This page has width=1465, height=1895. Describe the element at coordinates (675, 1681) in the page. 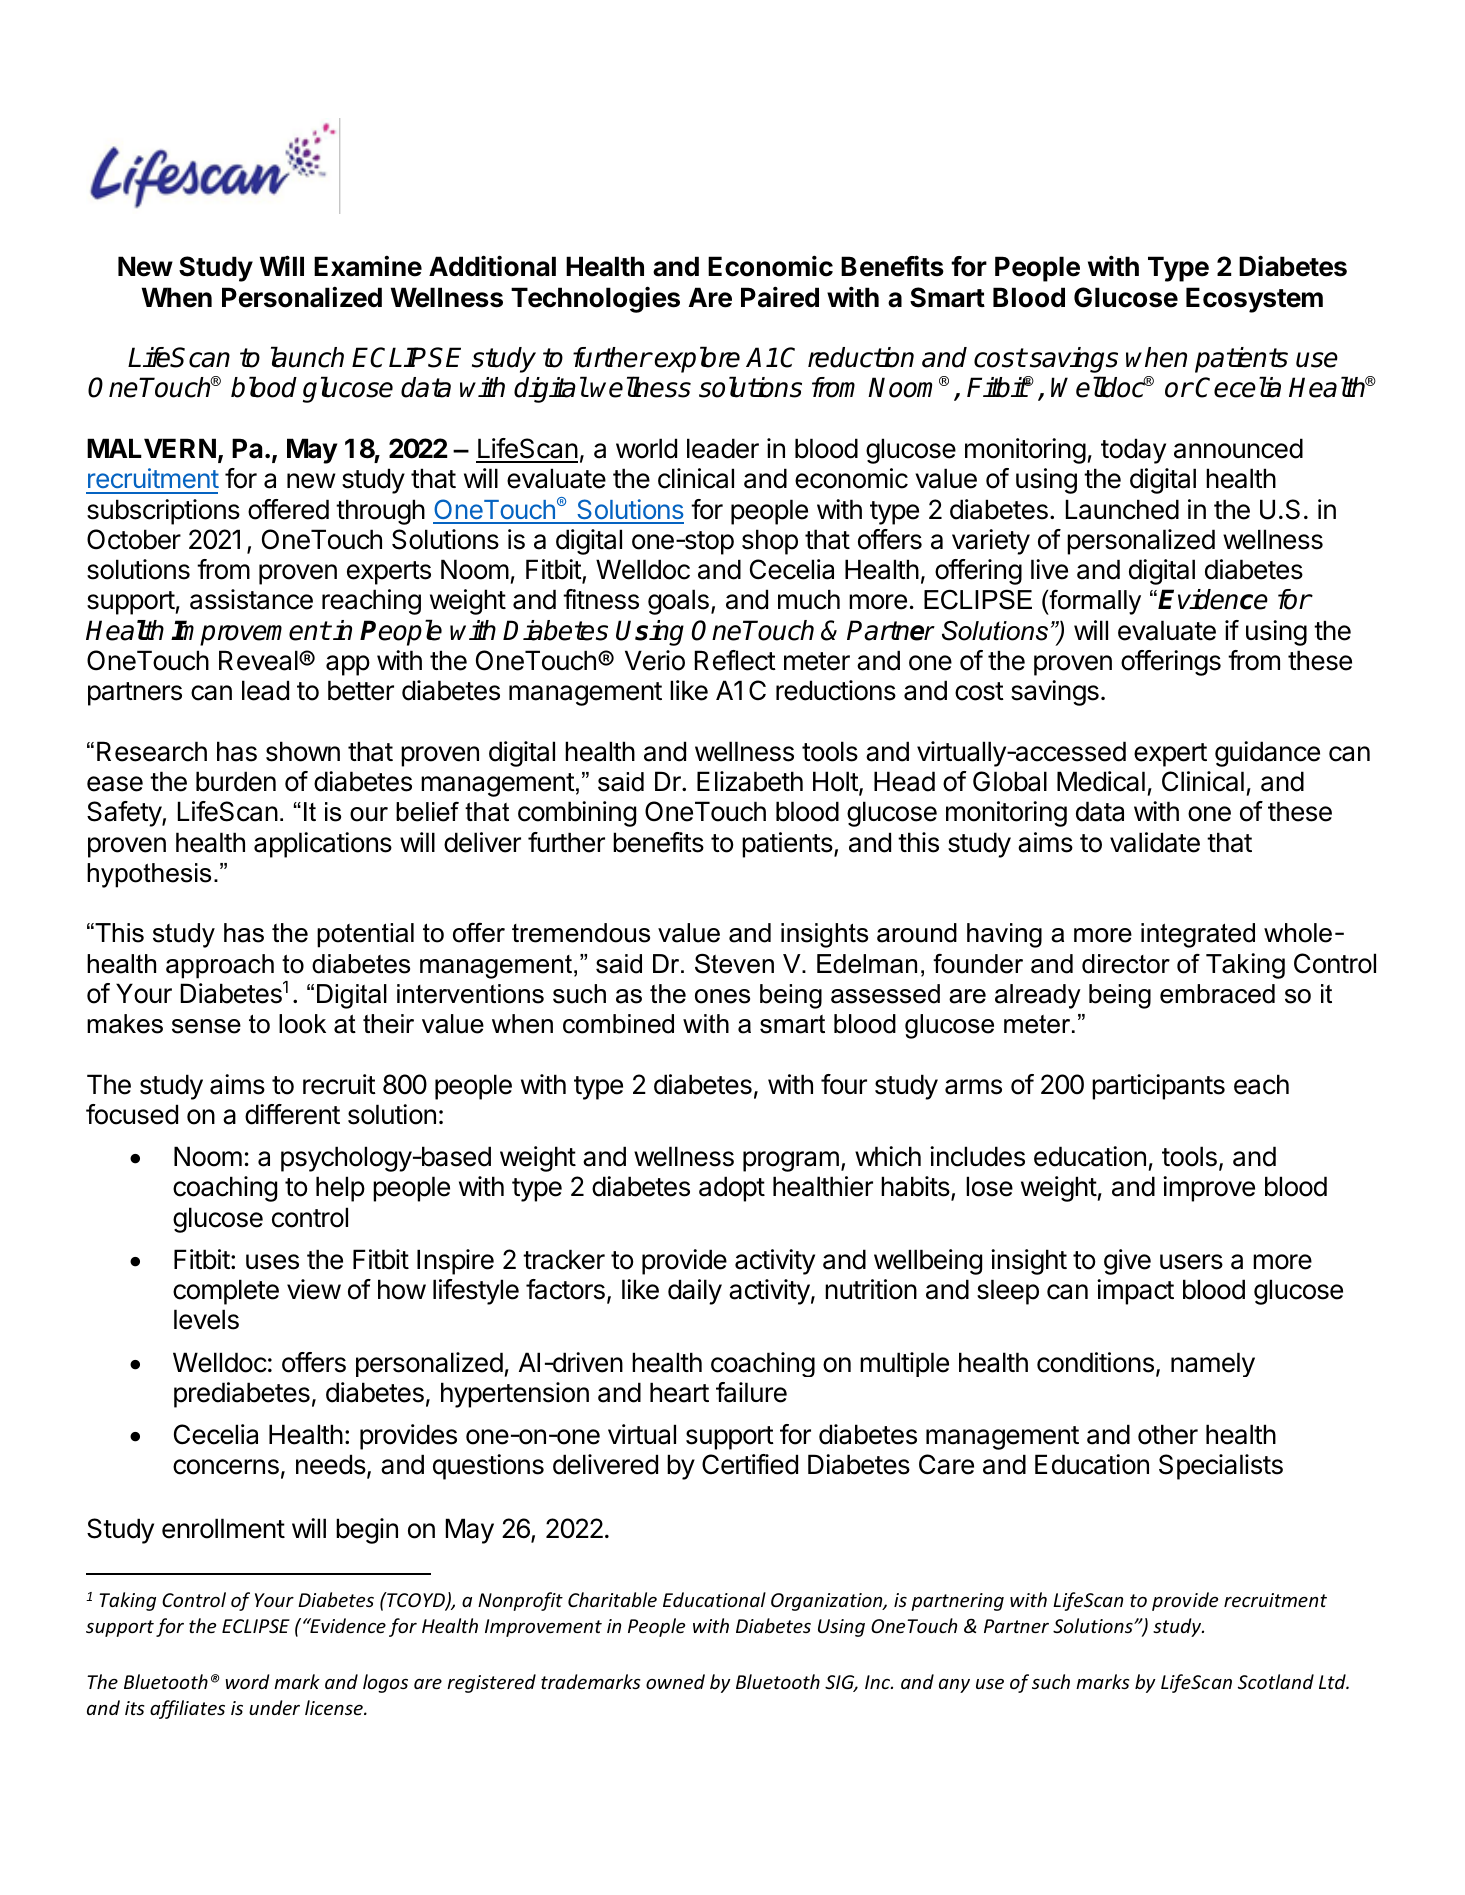

I see `owned` at that location.
